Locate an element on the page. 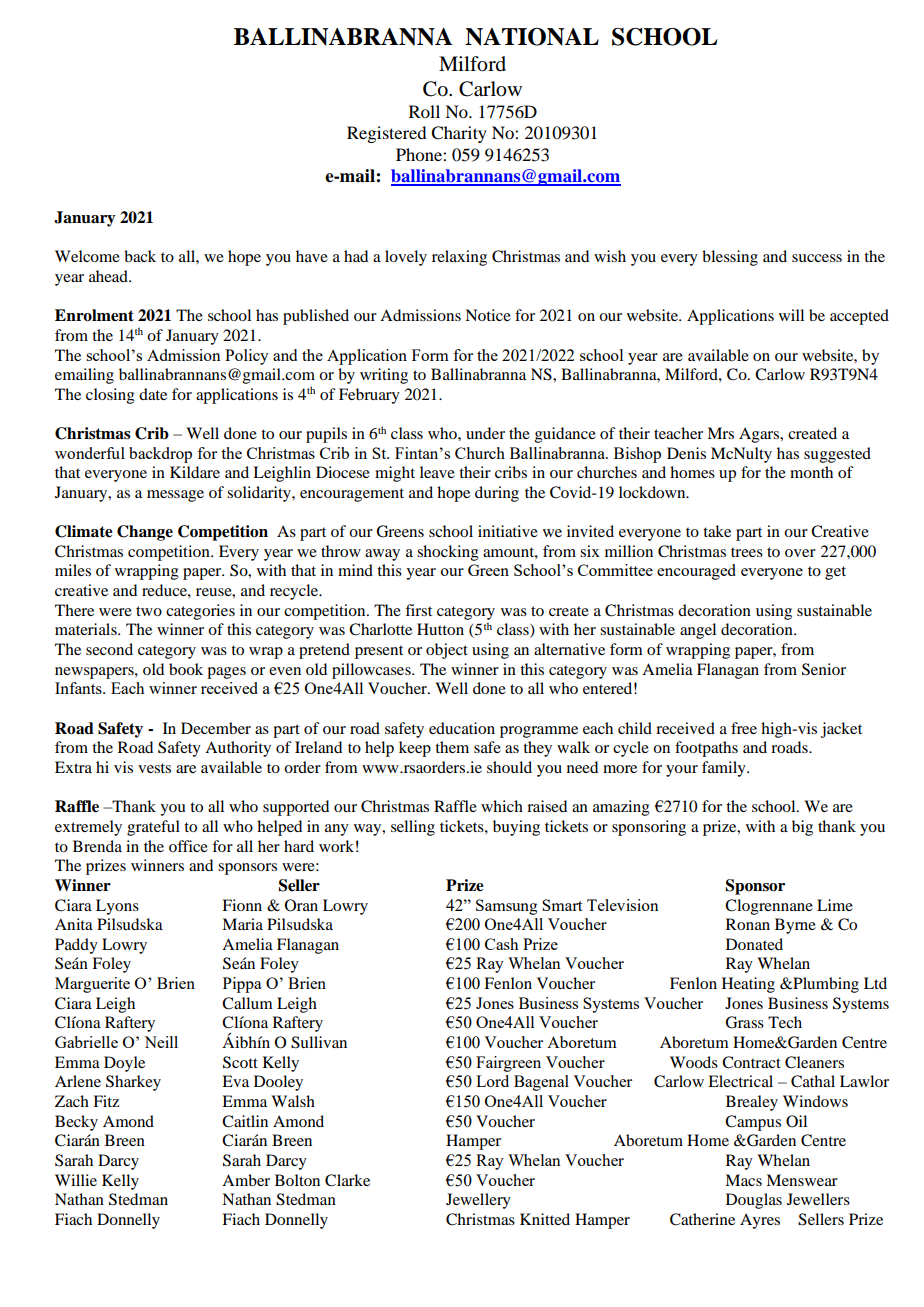 This document has width=924, height=1307. NATIONAL is located at coordinates (532, 37).
